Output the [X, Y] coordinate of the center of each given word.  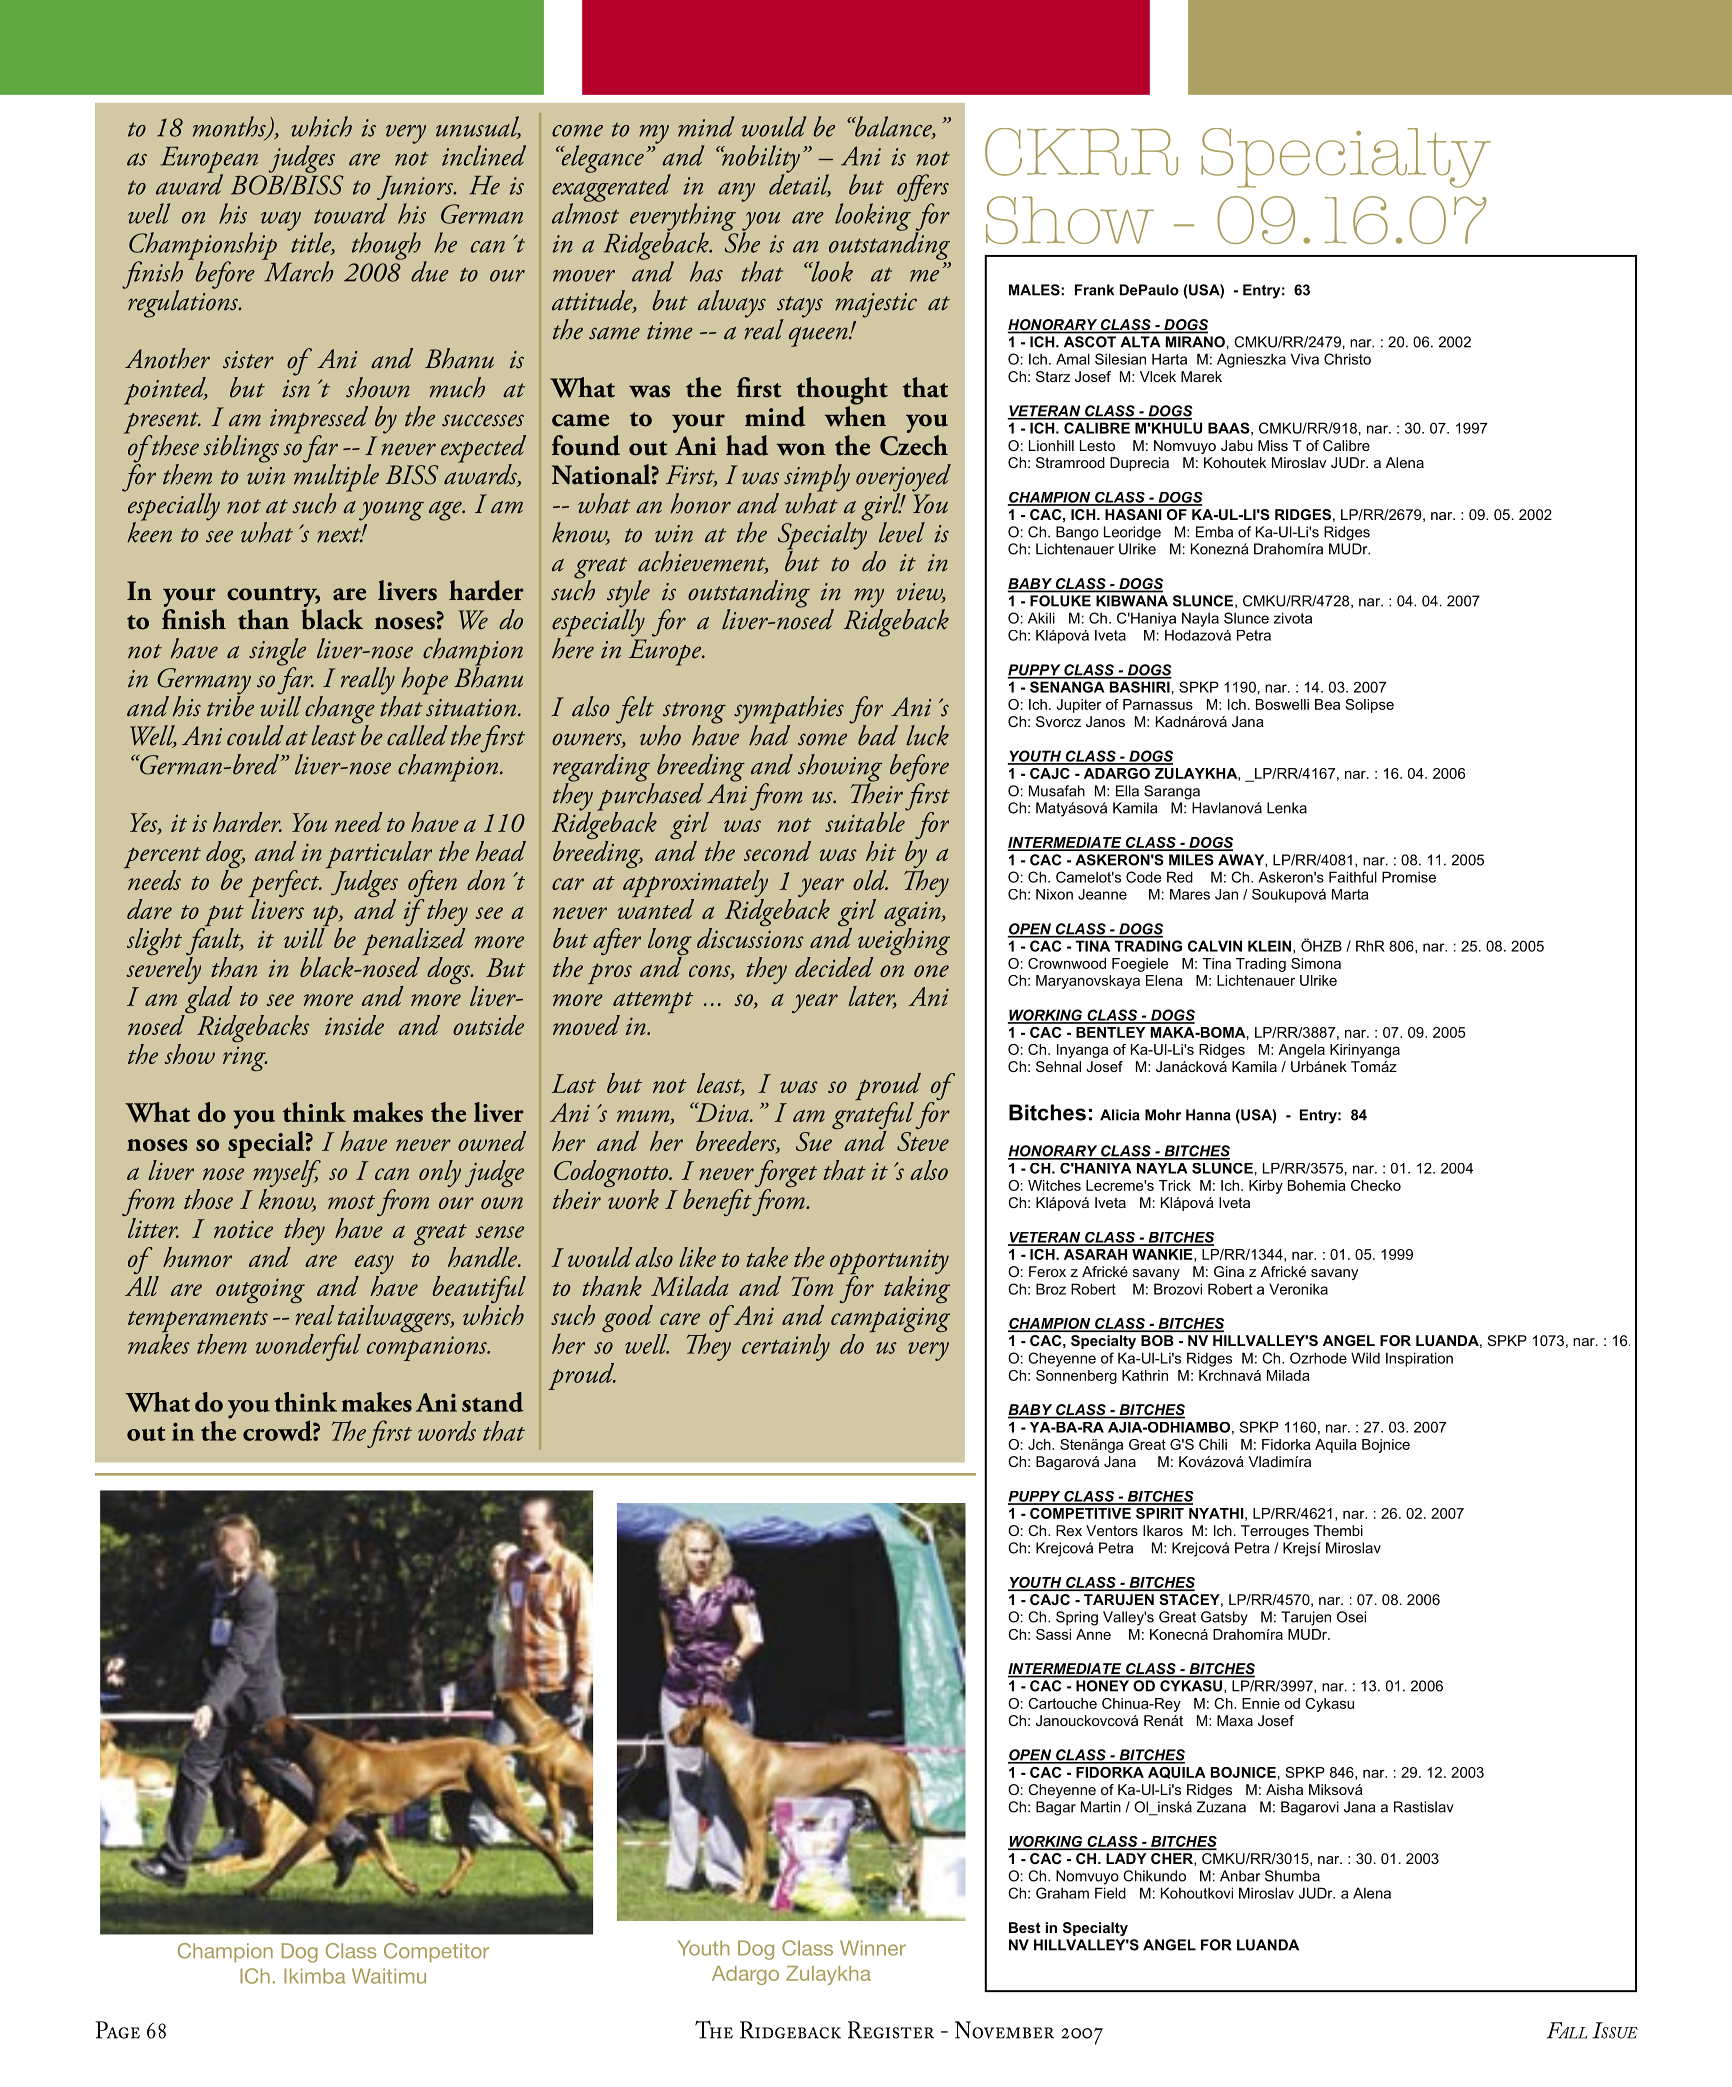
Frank [1094, 290]
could [255, 735]
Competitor [436, 1952]
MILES [1191, 860]
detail [800, 184]
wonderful [308, 1347]
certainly [786, 1347]
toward [351, 213]
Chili [1213, 1444]
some [822, 739]
